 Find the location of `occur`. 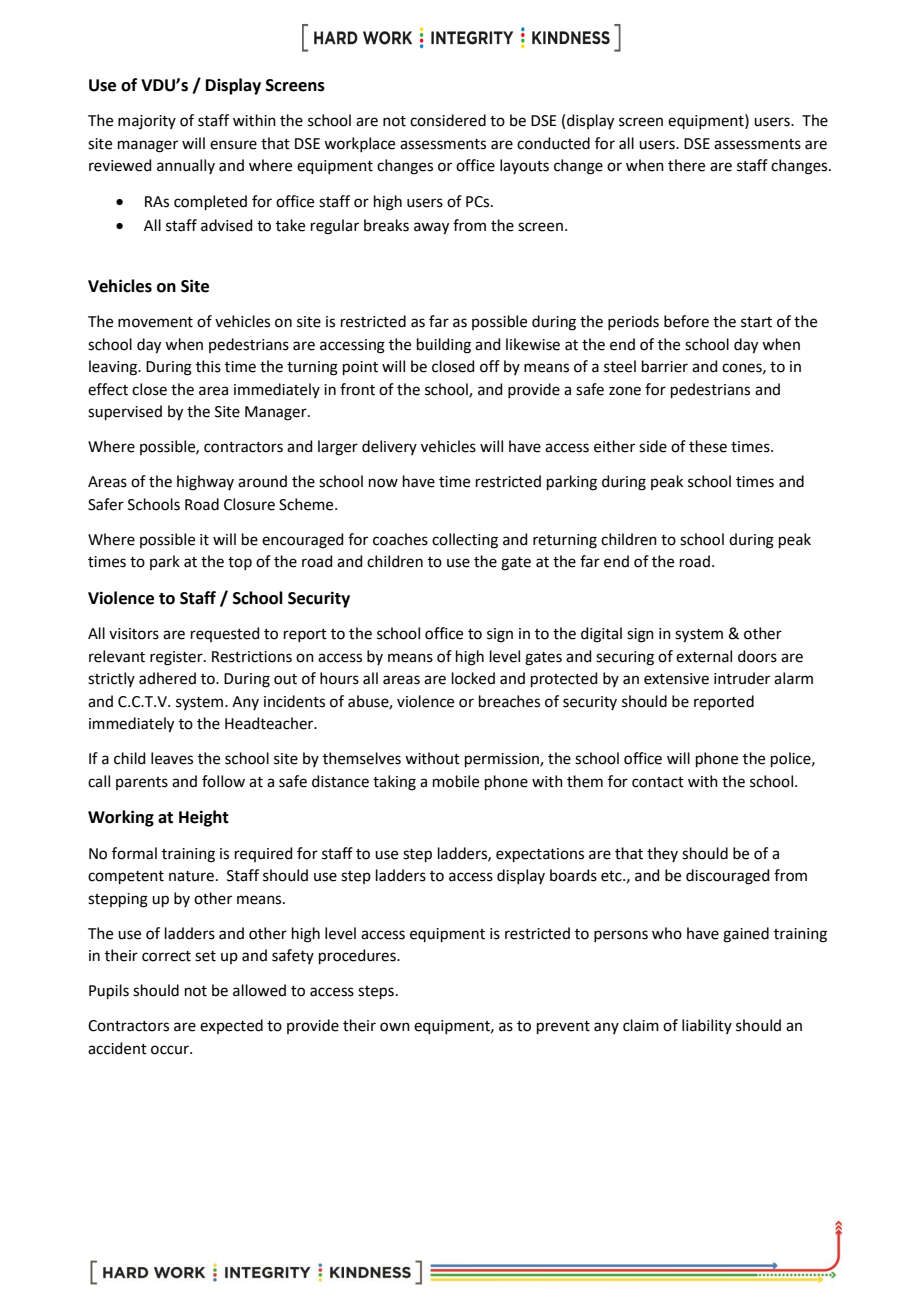

occur is located at coordinates (171, 1050).
